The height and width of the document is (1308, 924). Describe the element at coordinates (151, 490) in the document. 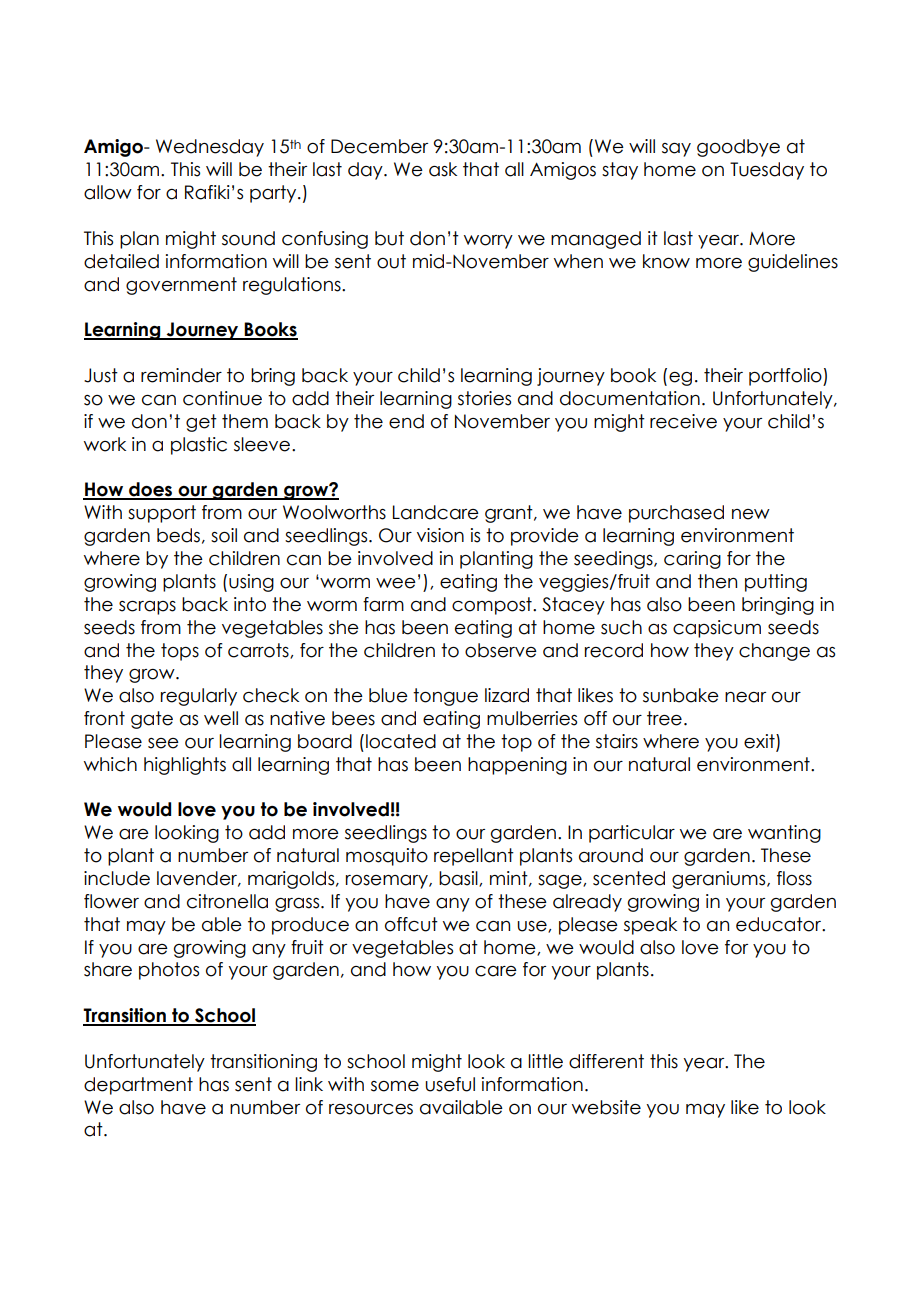

I see `does` at that location.
